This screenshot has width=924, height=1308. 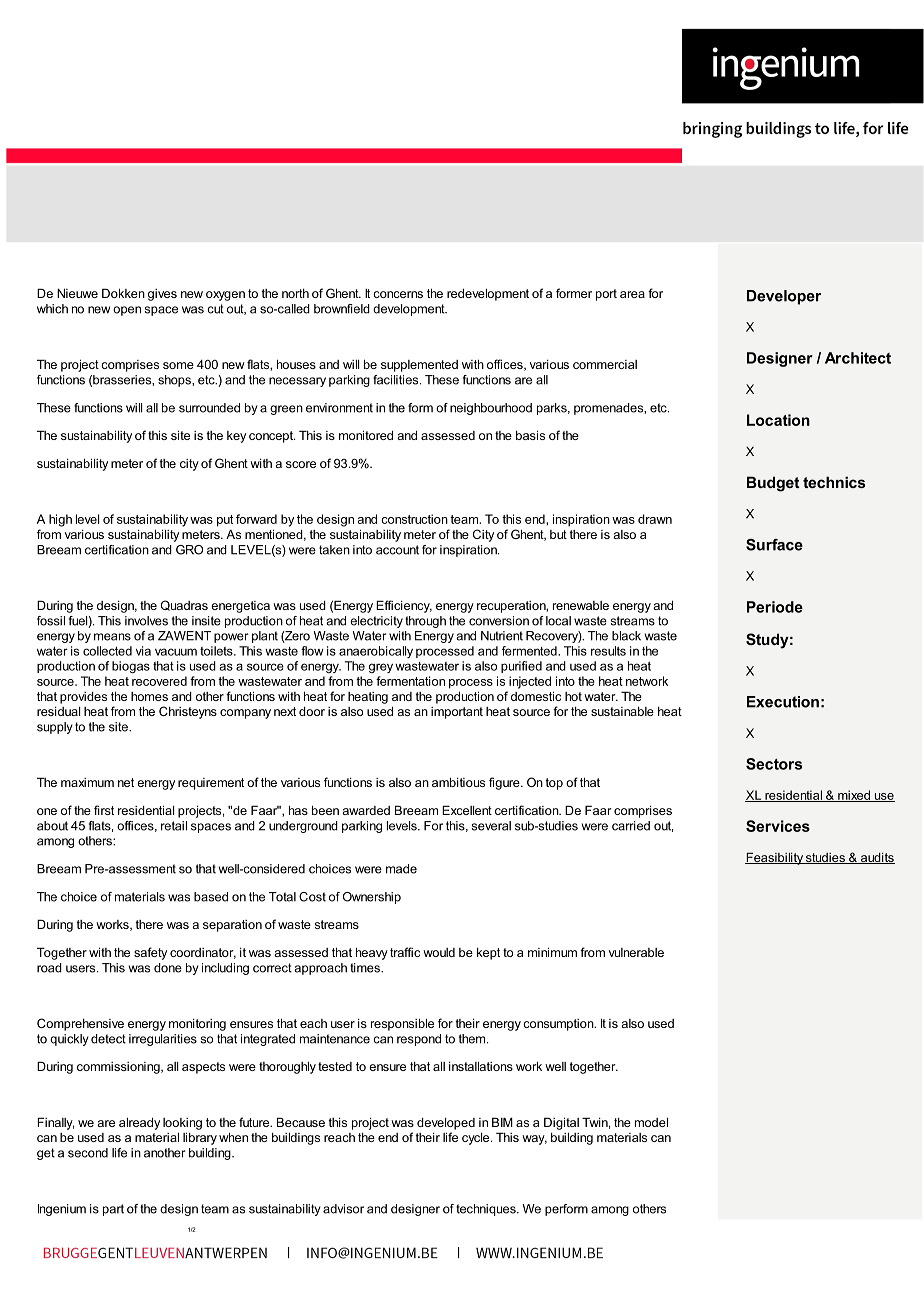 I want to click on ambitious, so click(x=458, y=782).
